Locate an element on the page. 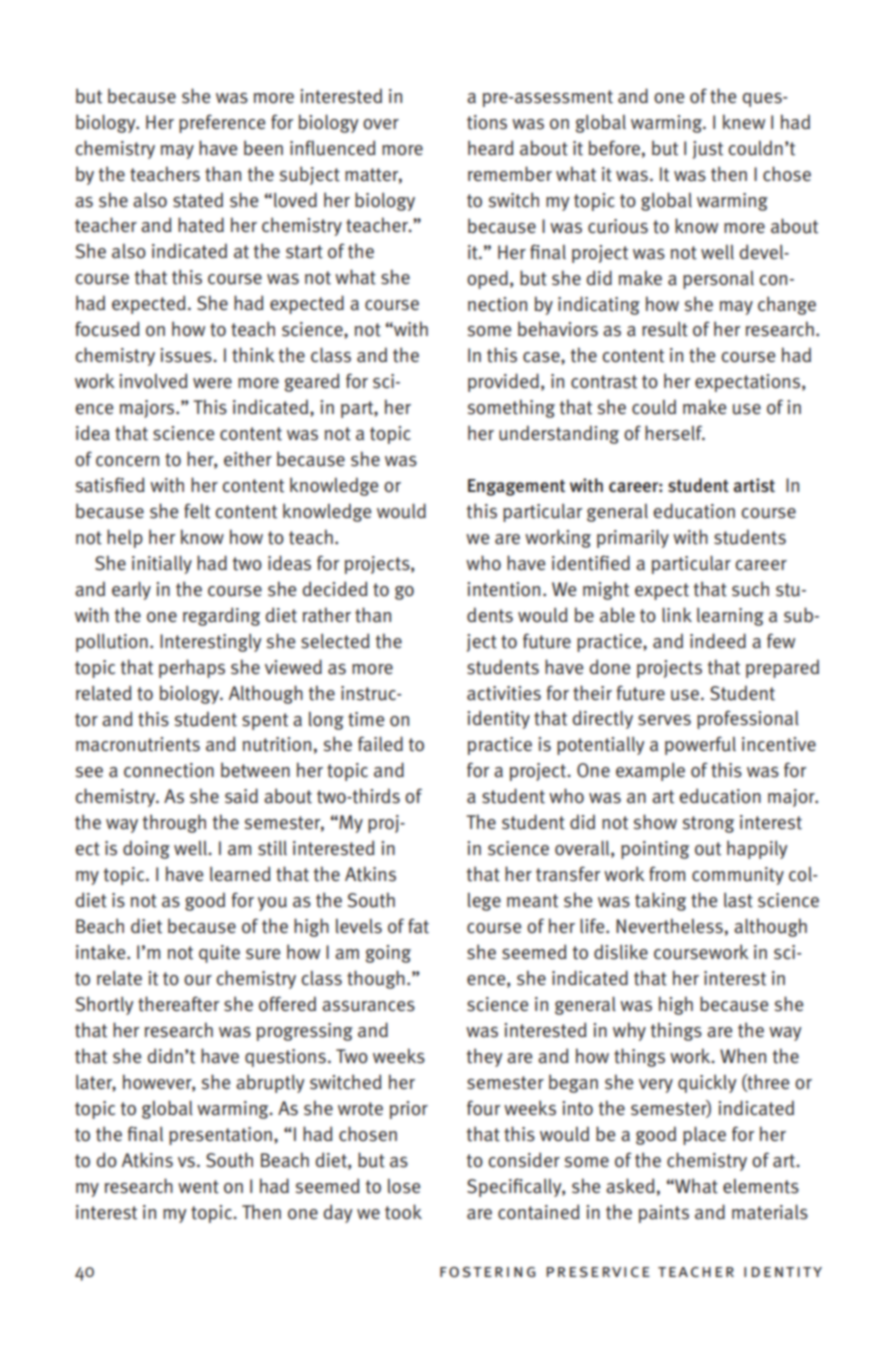 Image resolution: width=896 pixels, height=1345 pixels. just is located at coordinates (708, 150).
